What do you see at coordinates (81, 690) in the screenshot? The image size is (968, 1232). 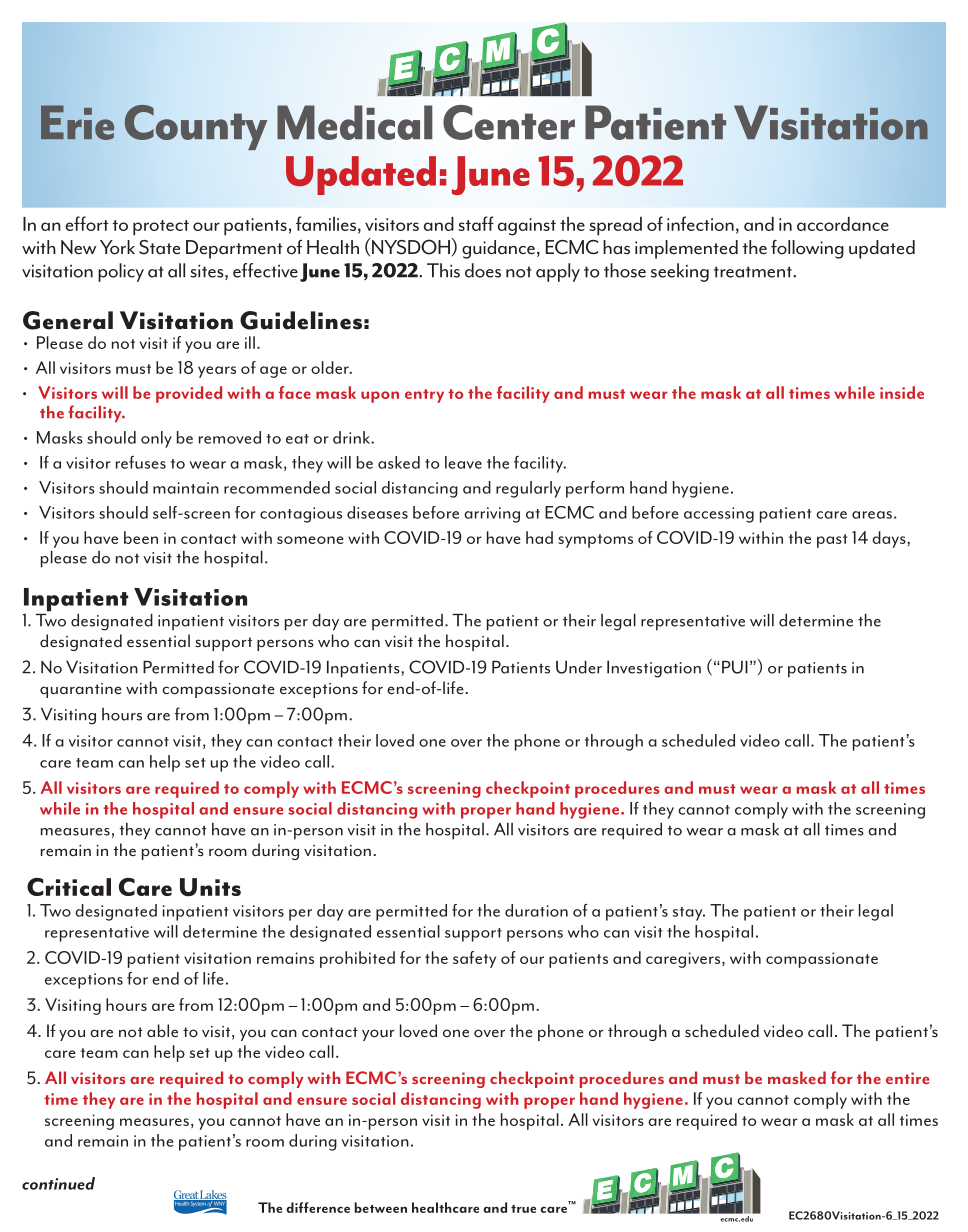 I see `quarantine` at bounding box center [81, 690].
